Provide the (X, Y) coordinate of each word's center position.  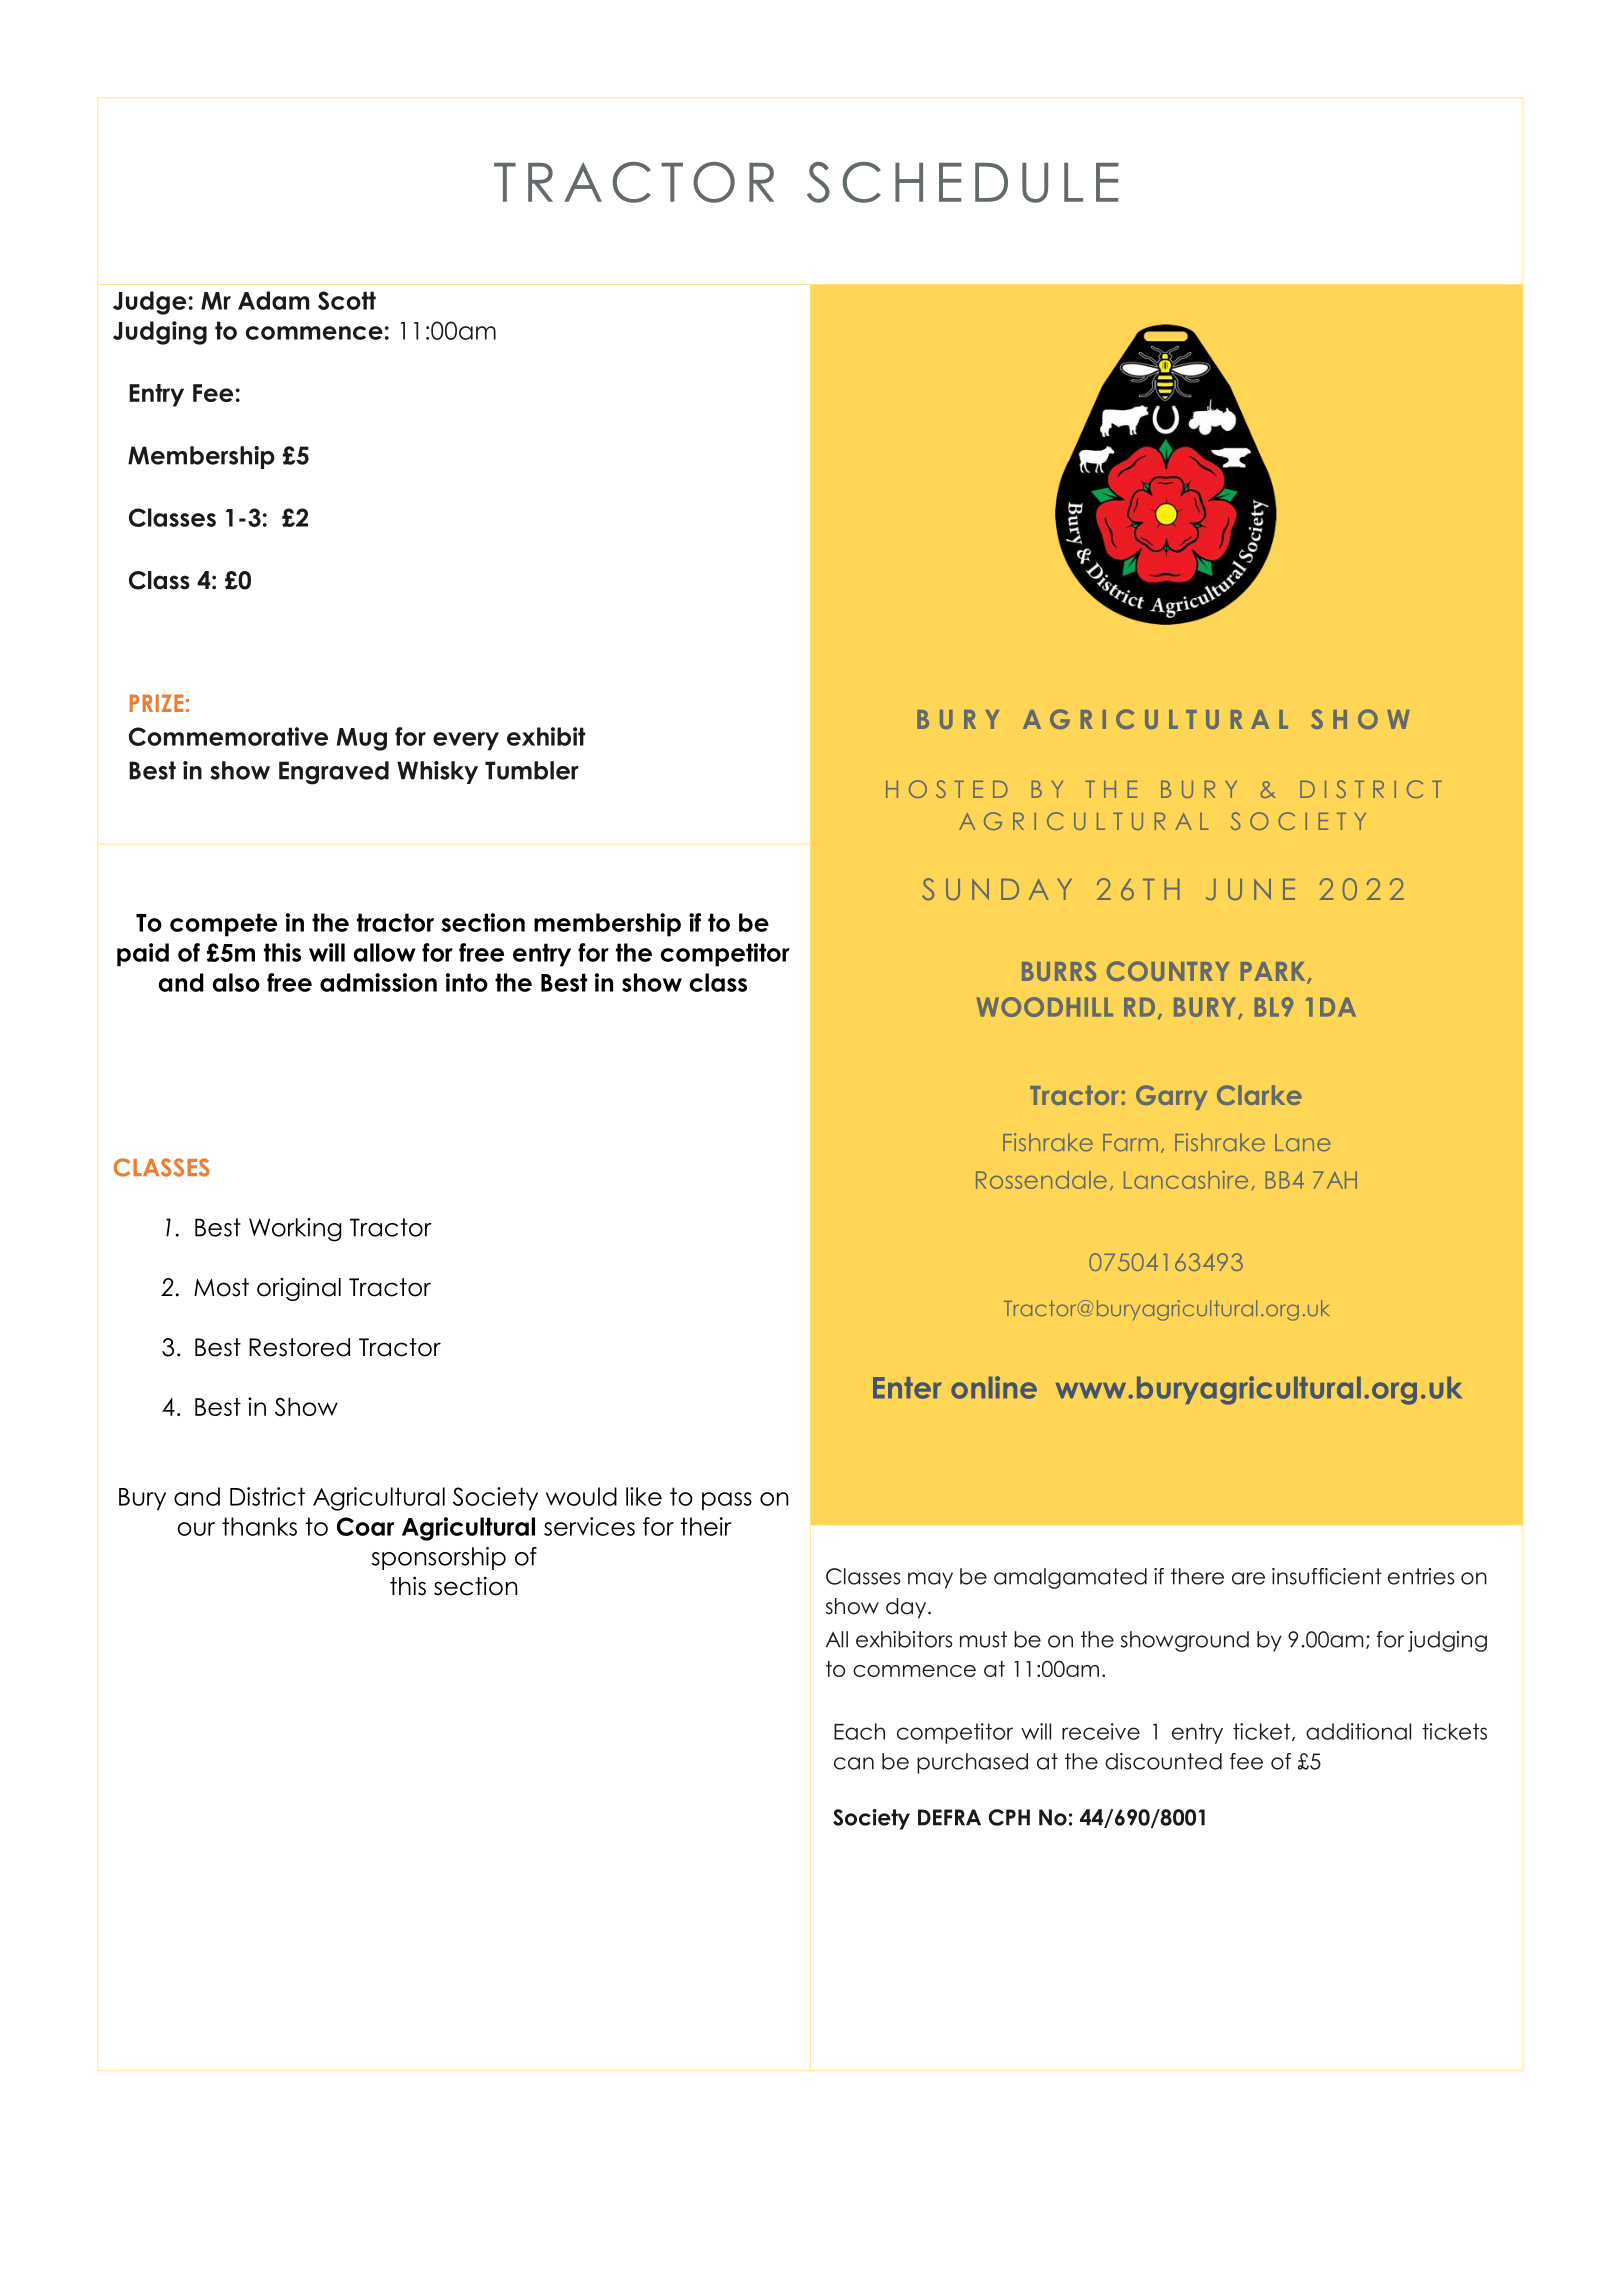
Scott (347, 300)
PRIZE (157, 703)
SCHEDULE (963, 182)
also (236, 982)
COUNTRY (1168, 971)
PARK (1274, 973)
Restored (299, 1347)
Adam (274, 300)
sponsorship (439, 1558)
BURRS (1059, 971)
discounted (1163, 1761)
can (854, 1763)
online (994, 1387)
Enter (907, 1388)
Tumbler (532, 770)
